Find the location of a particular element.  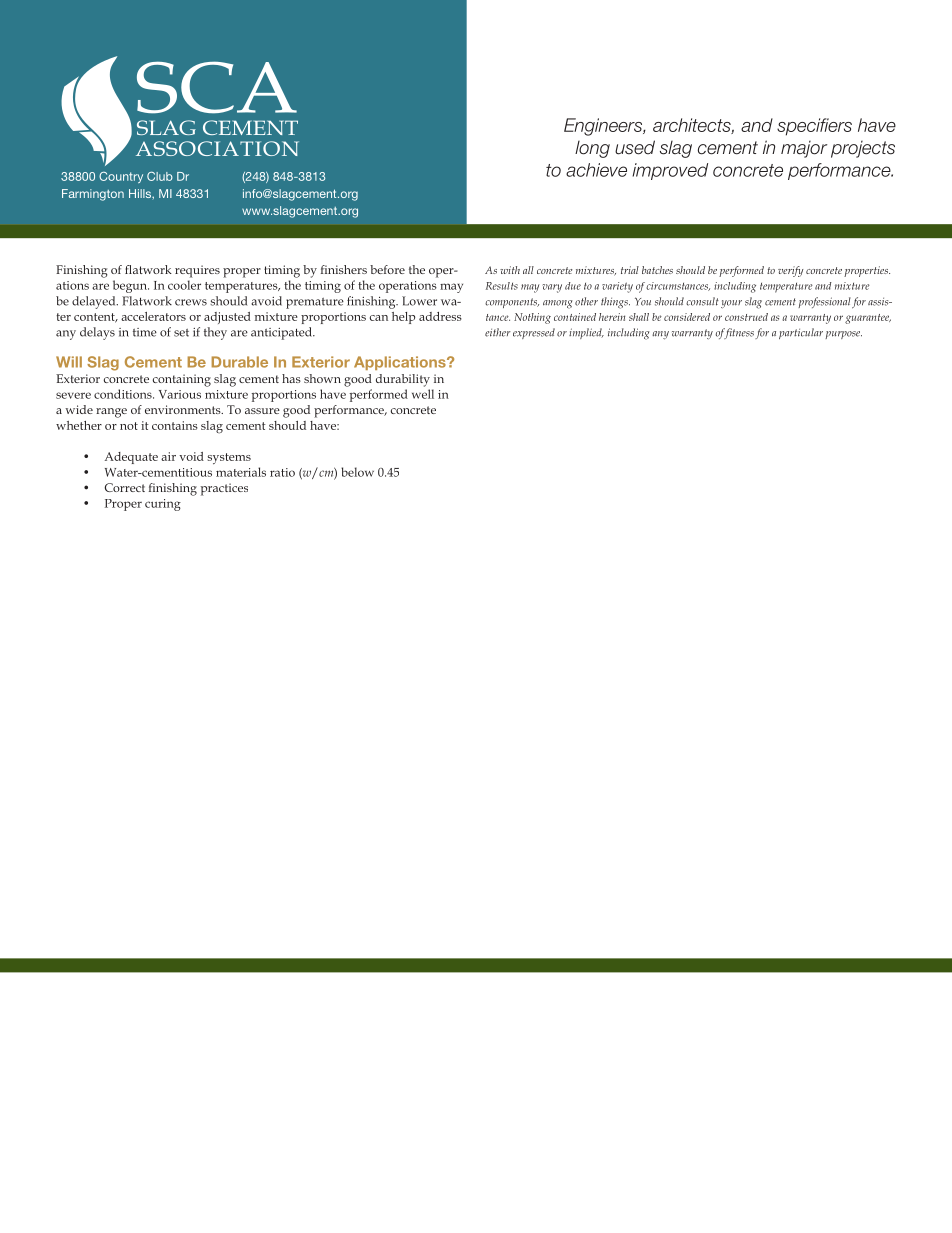

Club is located at coordinates (160, 176).
